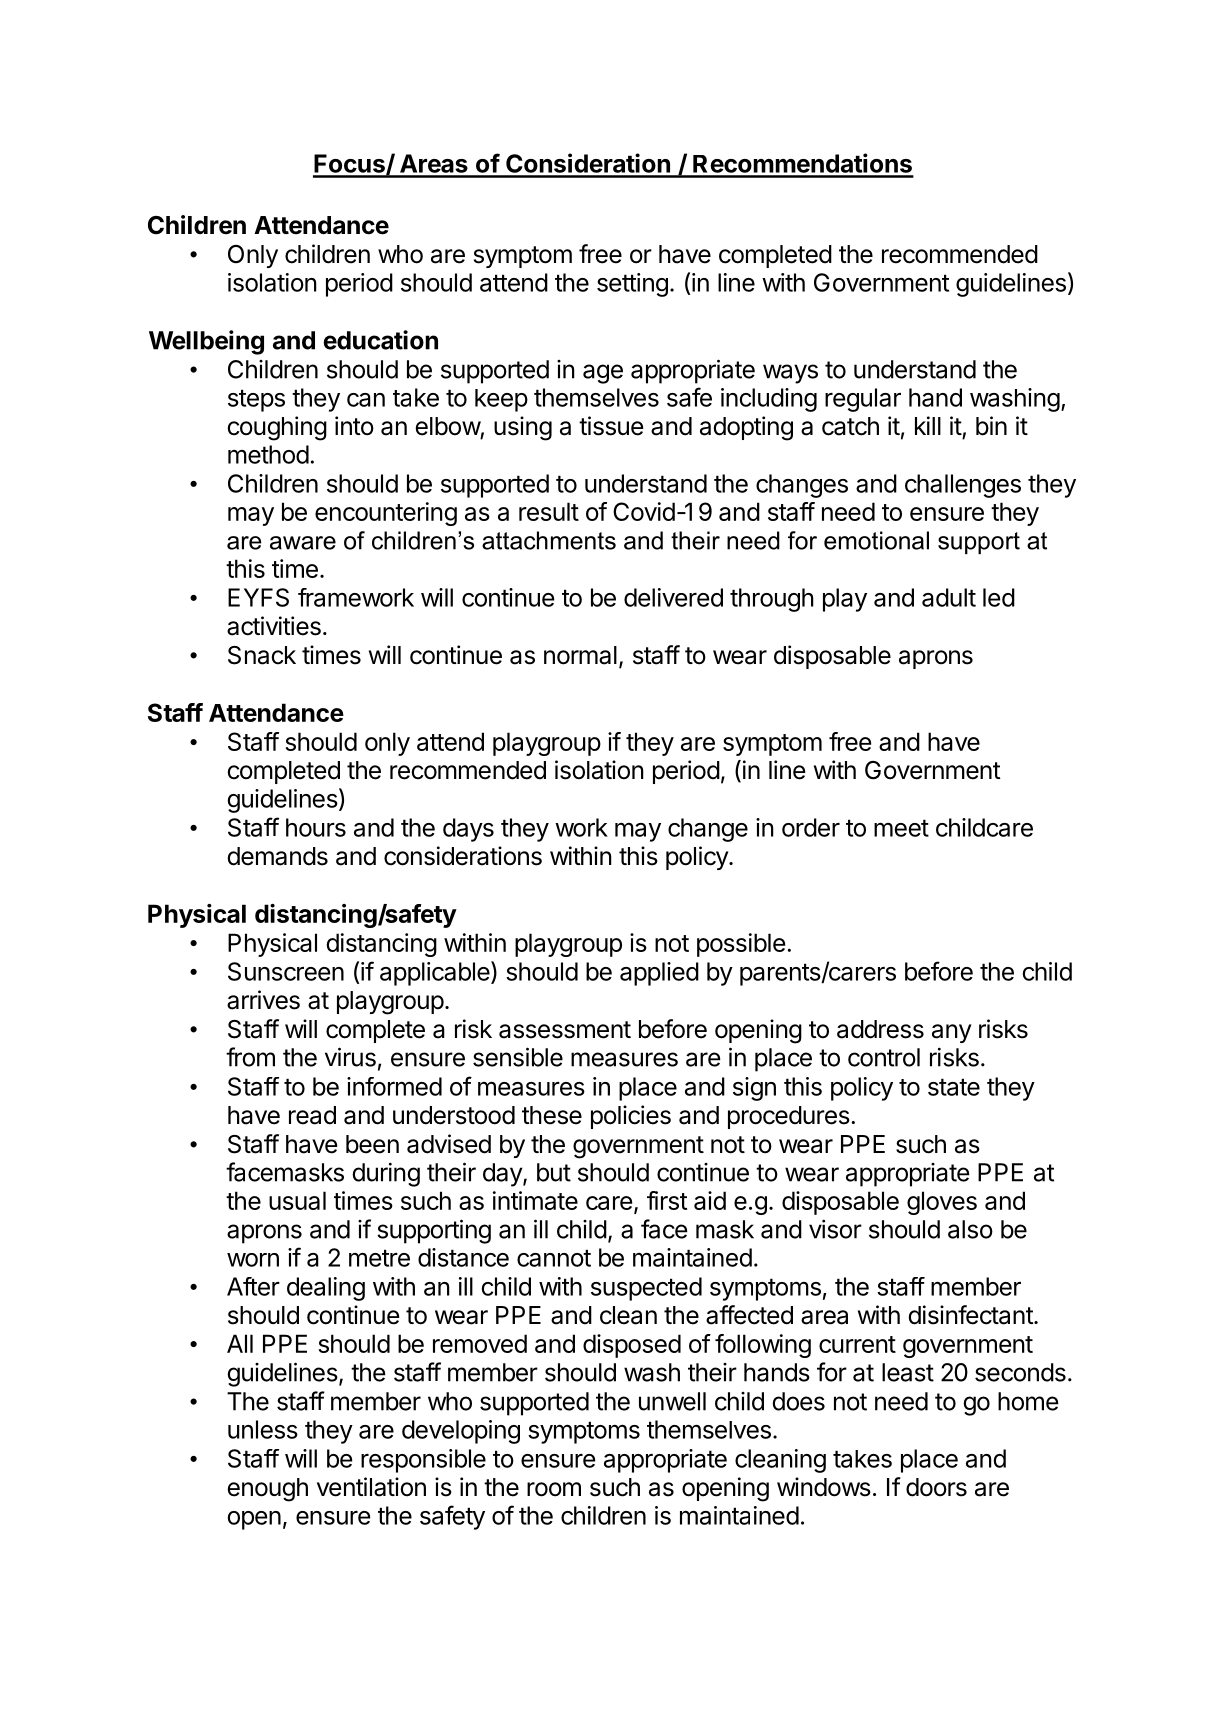 The width and height of the screenshot is (1226, 1734). What do you see at coordinates (942, 1203) in the screenshot?
I see `gloves` at bounding box center [942, 1203].
